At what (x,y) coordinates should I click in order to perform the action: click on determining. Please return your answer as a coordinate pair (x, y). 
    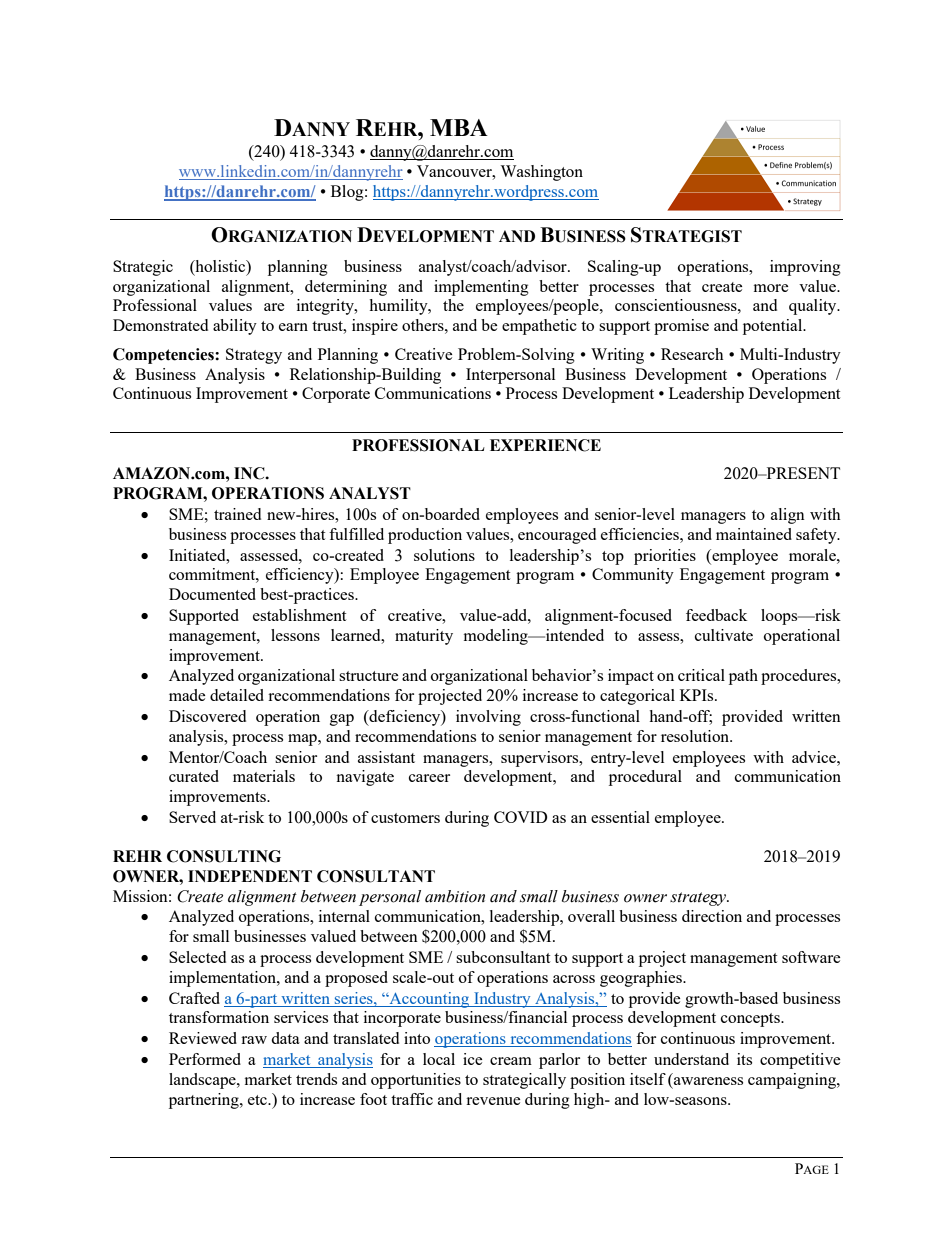
    Looking at the image, I should click on (346, 288).
